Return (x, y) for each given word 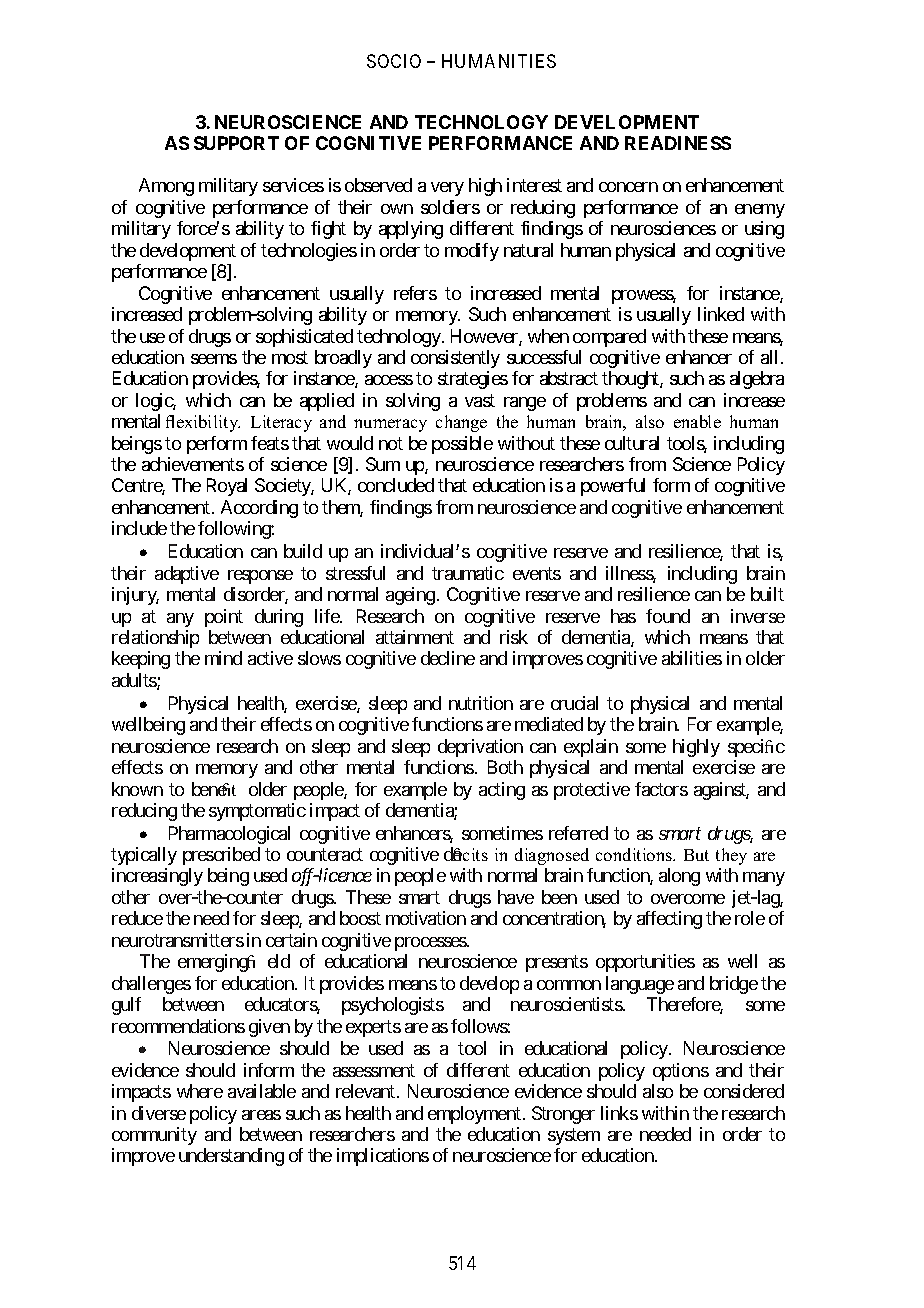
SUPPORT (236, 143)
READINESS (678, 143)
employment (474, 1115)
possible (462, 445)
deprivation (480, 748)
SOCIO (394, 61)
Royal (227, 487)
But (696, 855)
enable (697, 421)
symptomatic (257, 812)
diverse (159, 1113)
